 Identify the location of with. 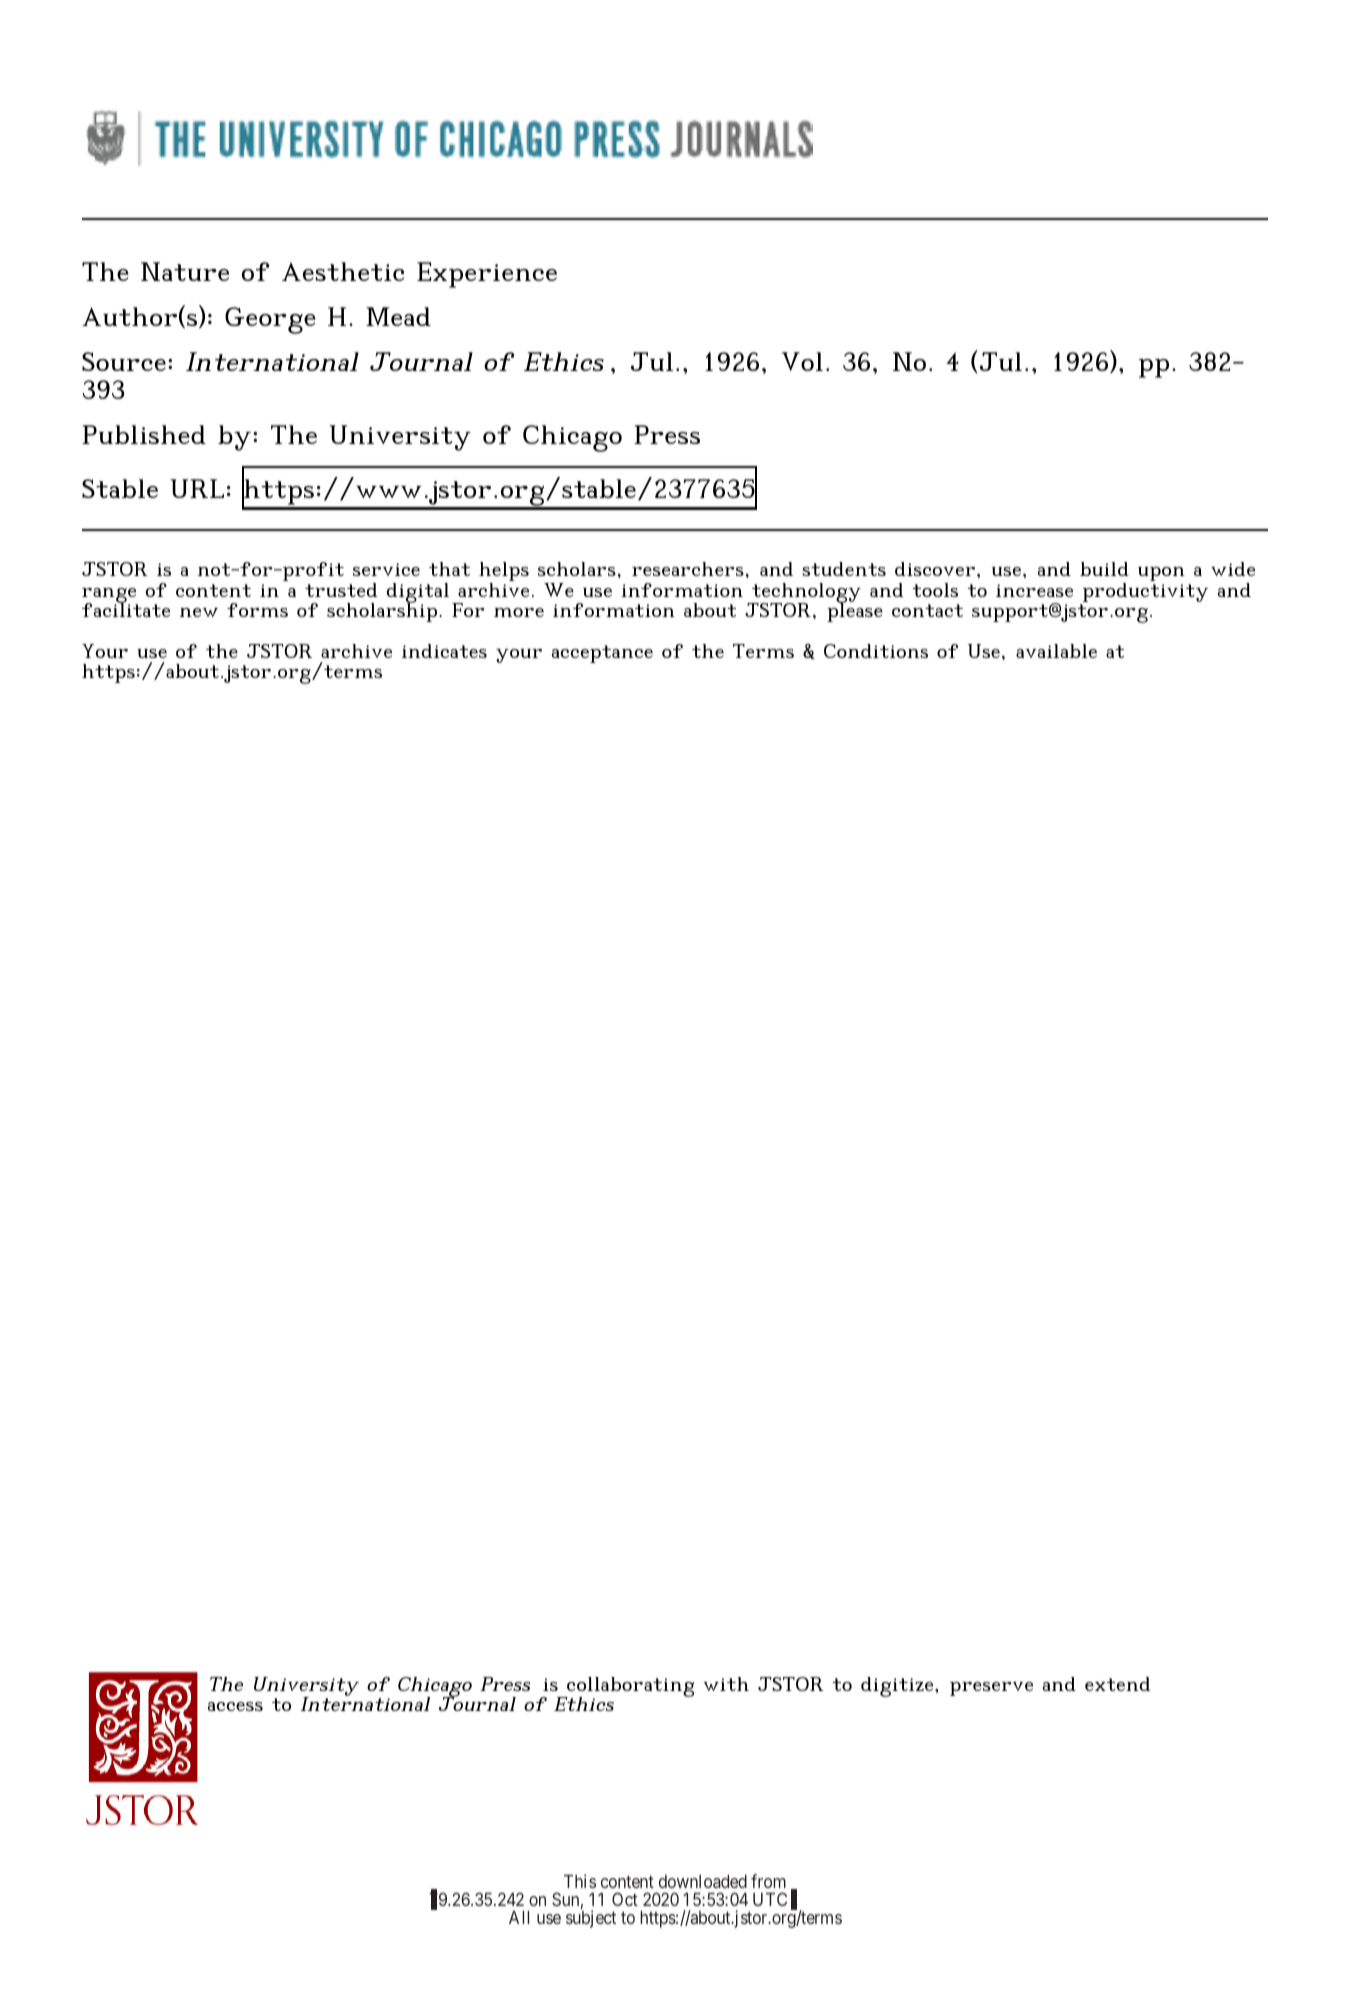
(726, 1684).
